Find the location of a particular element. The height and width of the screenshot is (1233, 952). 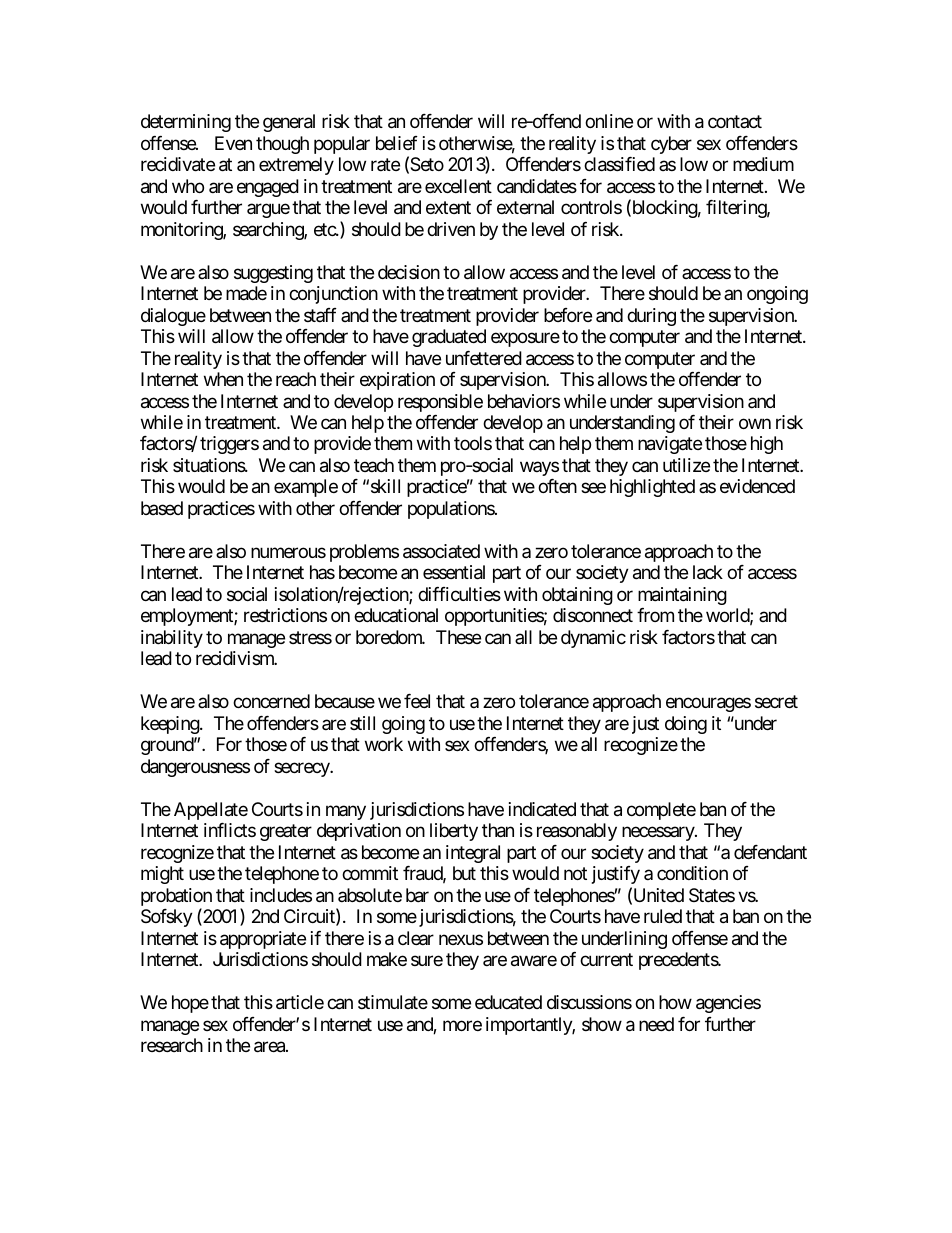

based is located at coordinates (162, 508).
